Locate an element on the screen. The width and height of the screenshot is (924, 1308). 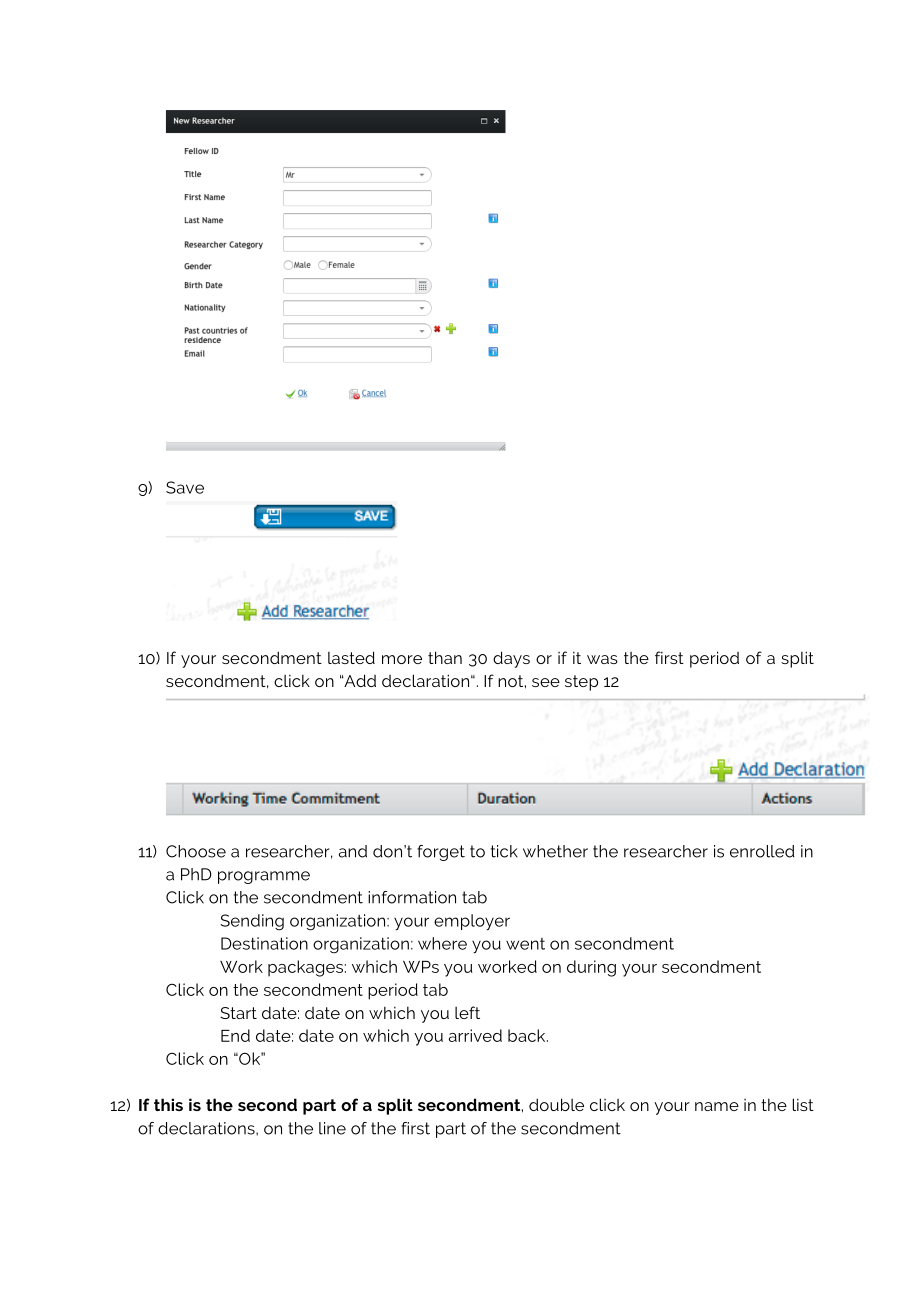
Destination is located at coordinates (264, 943).
